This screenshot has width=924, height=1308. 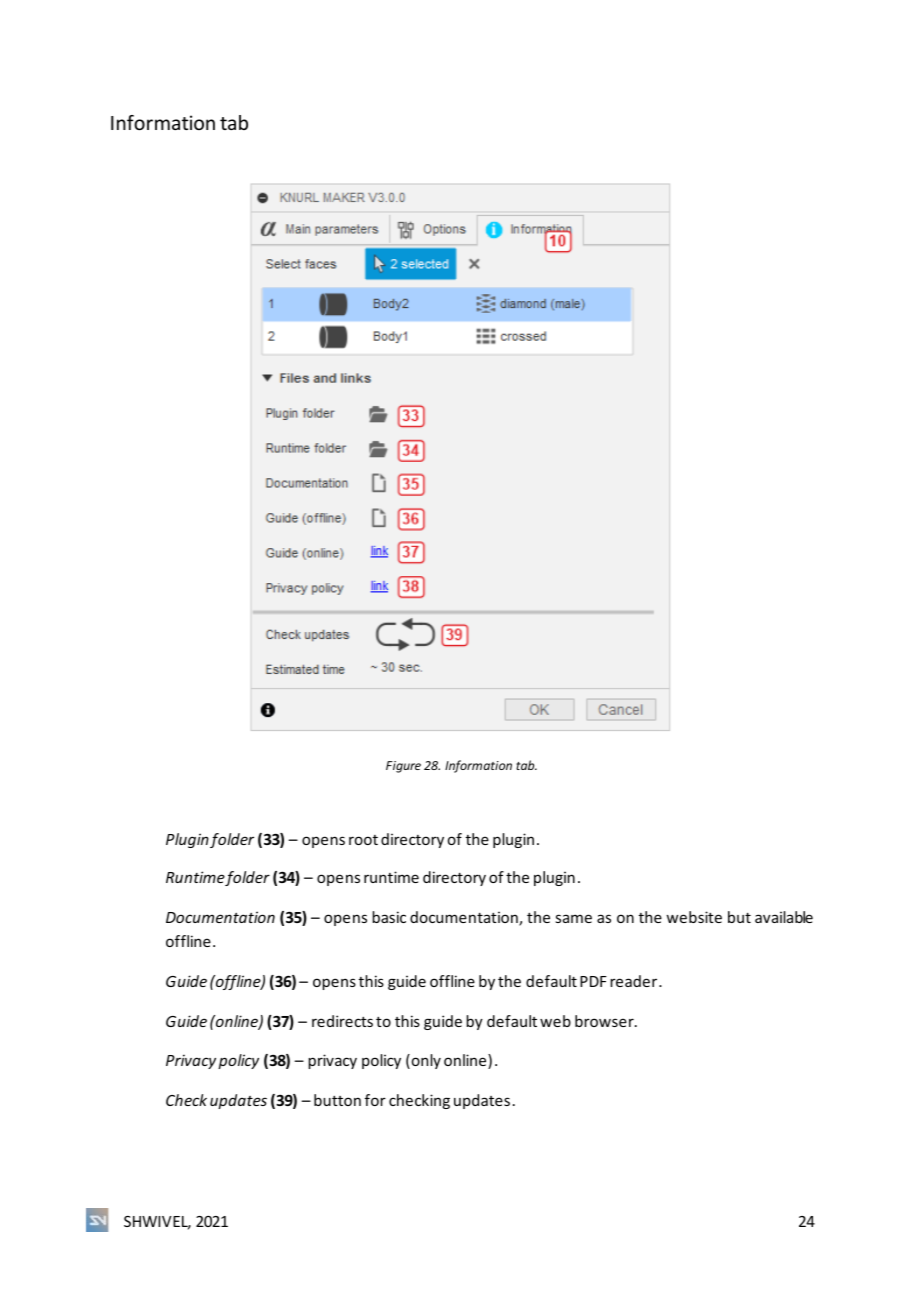 I want to click on only, so click(x=425, y=1061).
